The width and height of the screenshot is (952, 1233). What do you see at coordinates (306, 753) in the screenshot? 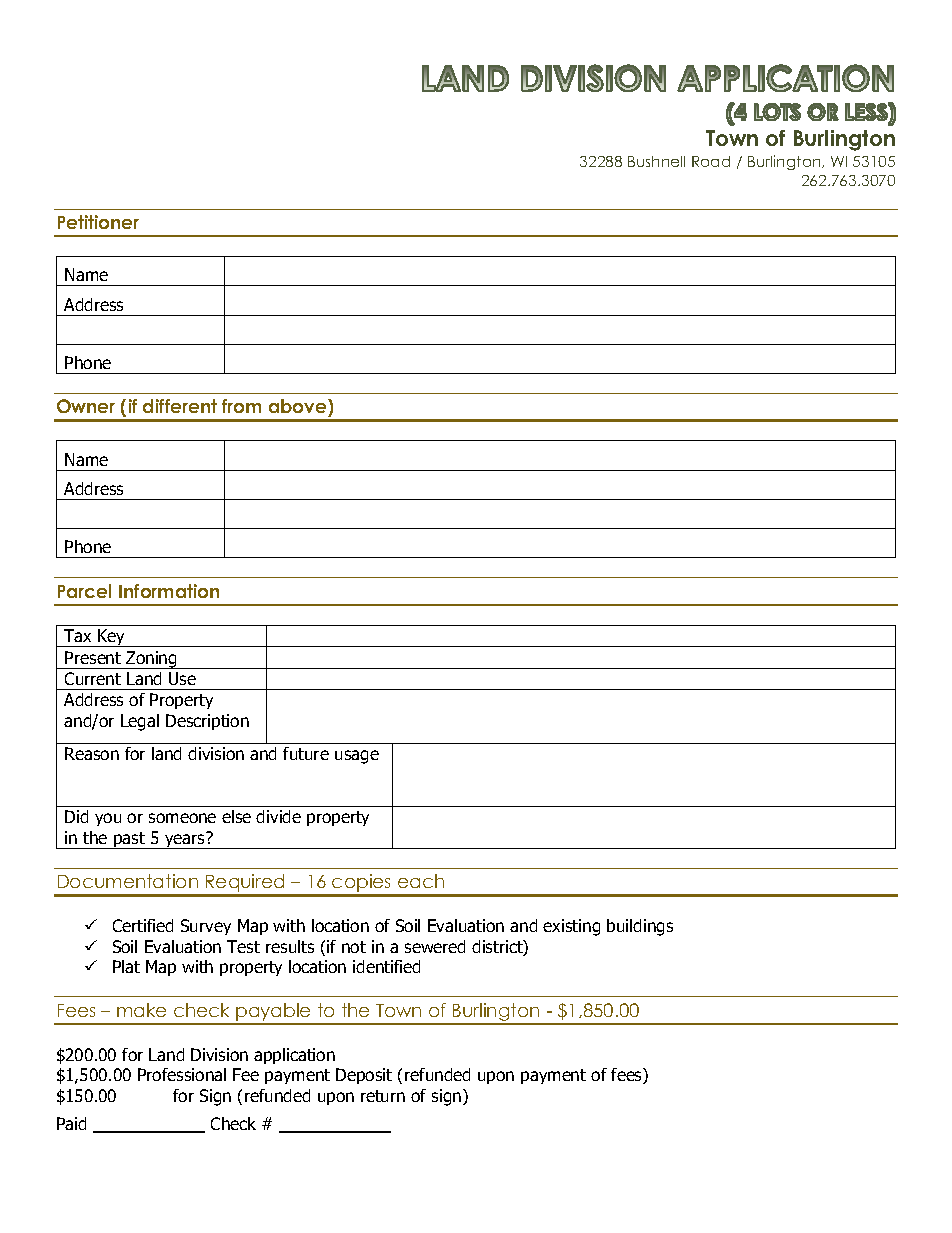
I see `future` at bounding box center [306, 753].
